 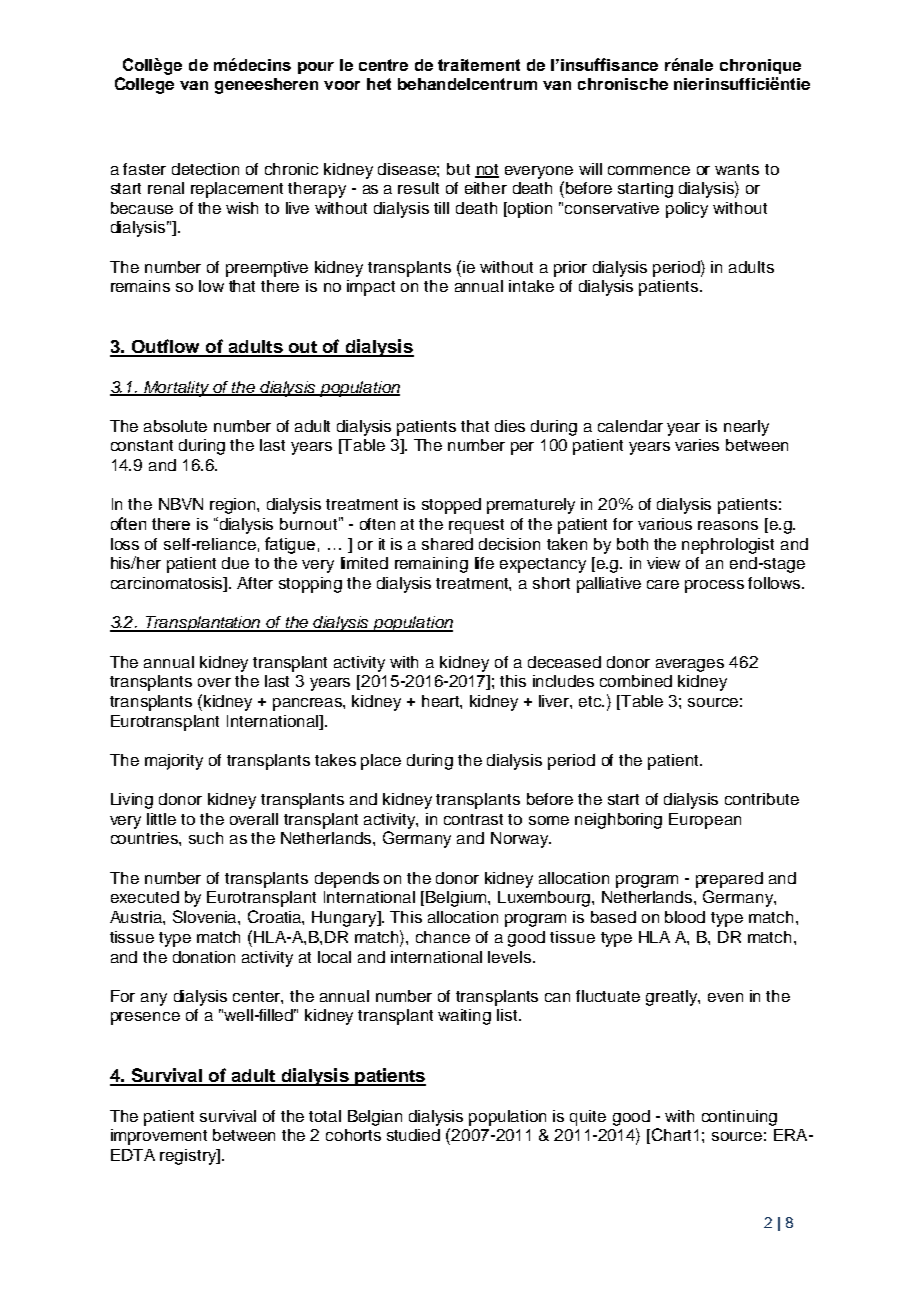 What do you see at coordinates (431, 565) in the screenshot?
I see `remaining` at bounding box center [431, 565].
